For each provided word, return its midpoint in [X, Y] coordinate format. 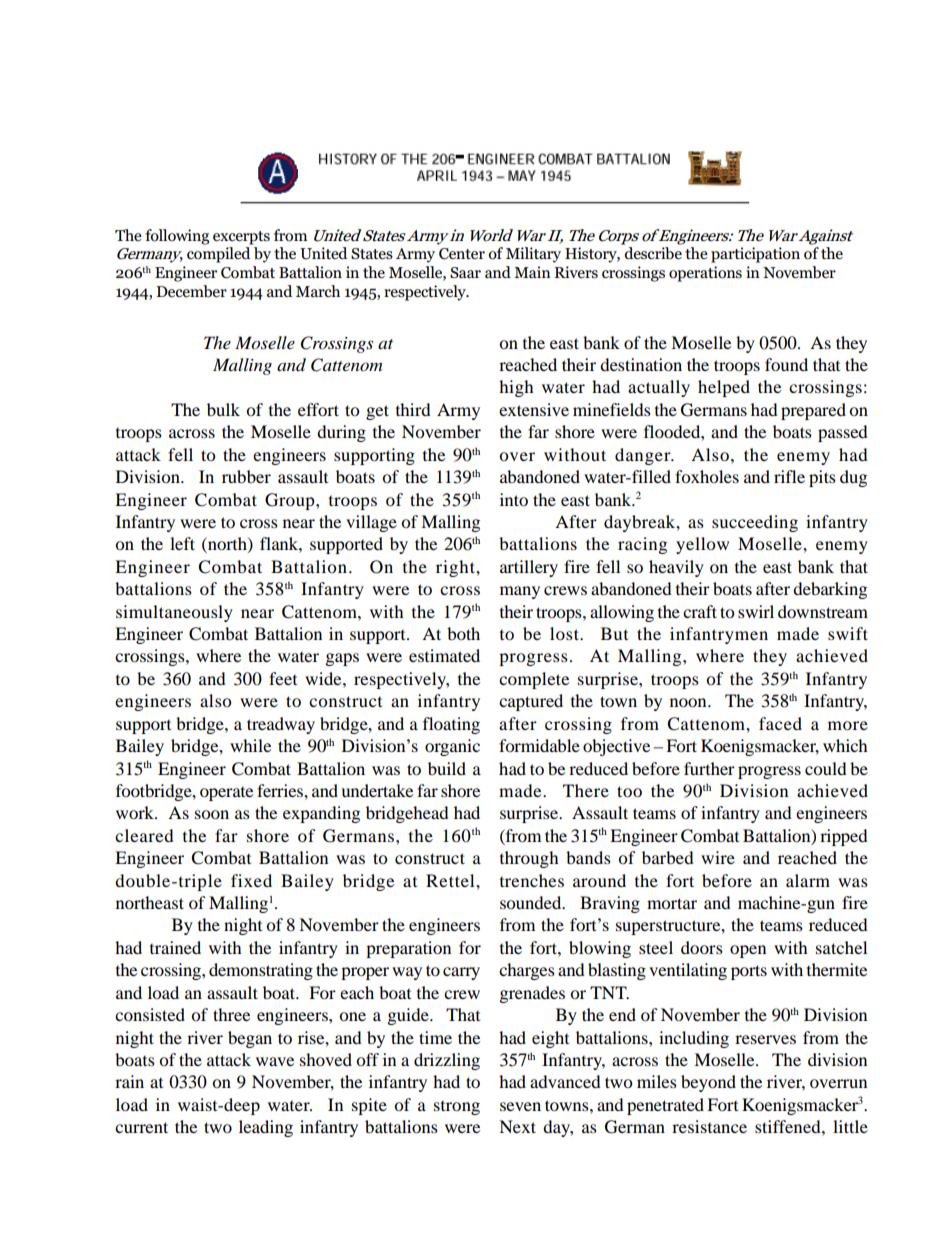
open [748, 951]
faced [780, 723]
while [250, 745]
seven [520, 1106]
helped [724, 388]
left [182, 543]
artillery [529, 568]
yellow [702, 545]
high [516, 388]
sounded [532, 902]
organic [452, 747]
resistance [709, 1126]
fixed [251, 880]
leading [266, 1128]
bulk [223, 409]
